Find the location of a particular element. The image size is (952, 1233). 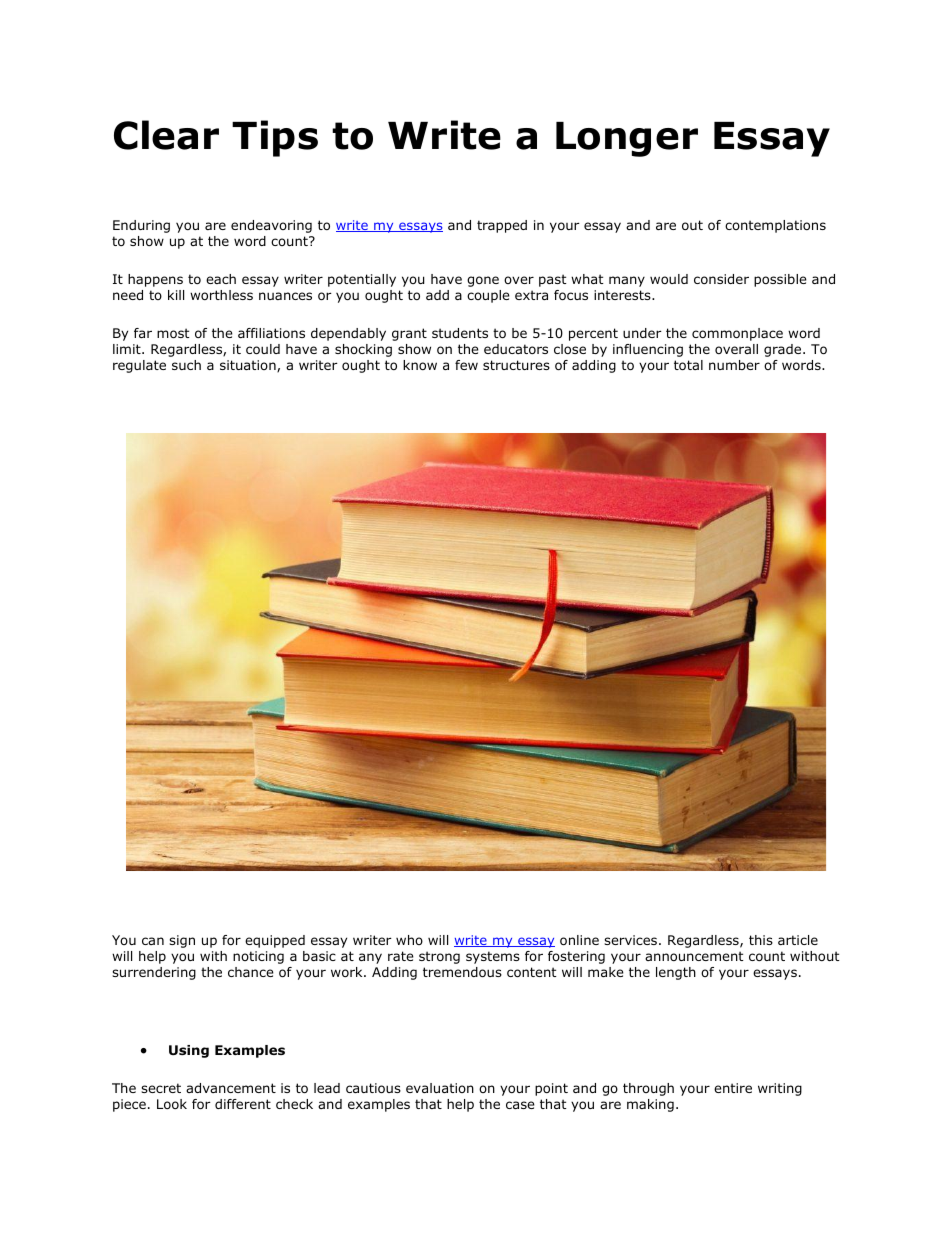

Clear is located at coordinates (166, 135).
